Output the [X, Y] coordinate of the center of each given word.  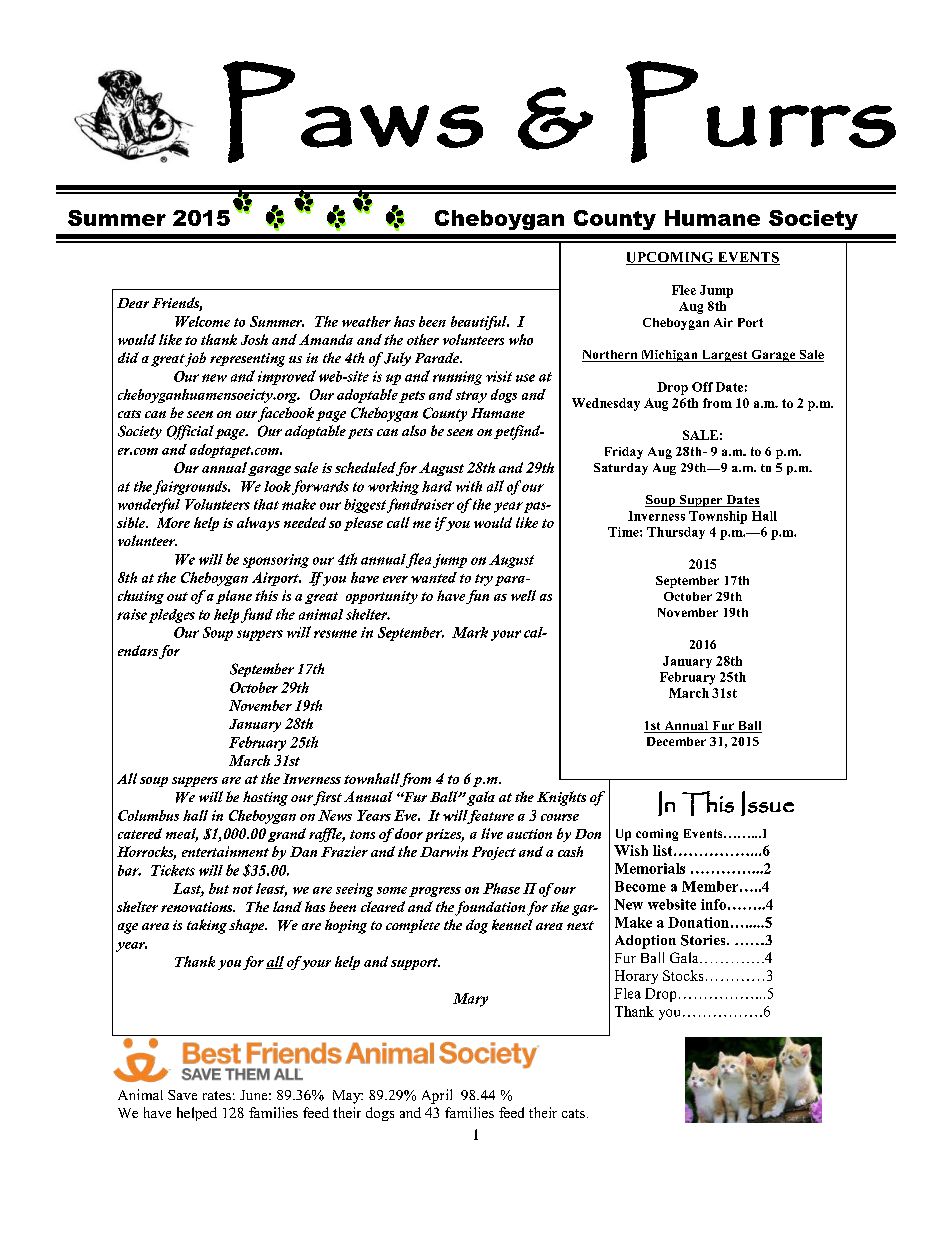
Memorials [650, 868]
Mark [470, 632]
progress [435, 892]
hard [437, 486]
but [219, 888]
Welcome [202, 321]
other [423, 339]
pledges [172, 616]
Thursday [676, 533]
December [676, 741]
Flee [684, 290]
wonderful [149, 505]
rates [217, 1095]
